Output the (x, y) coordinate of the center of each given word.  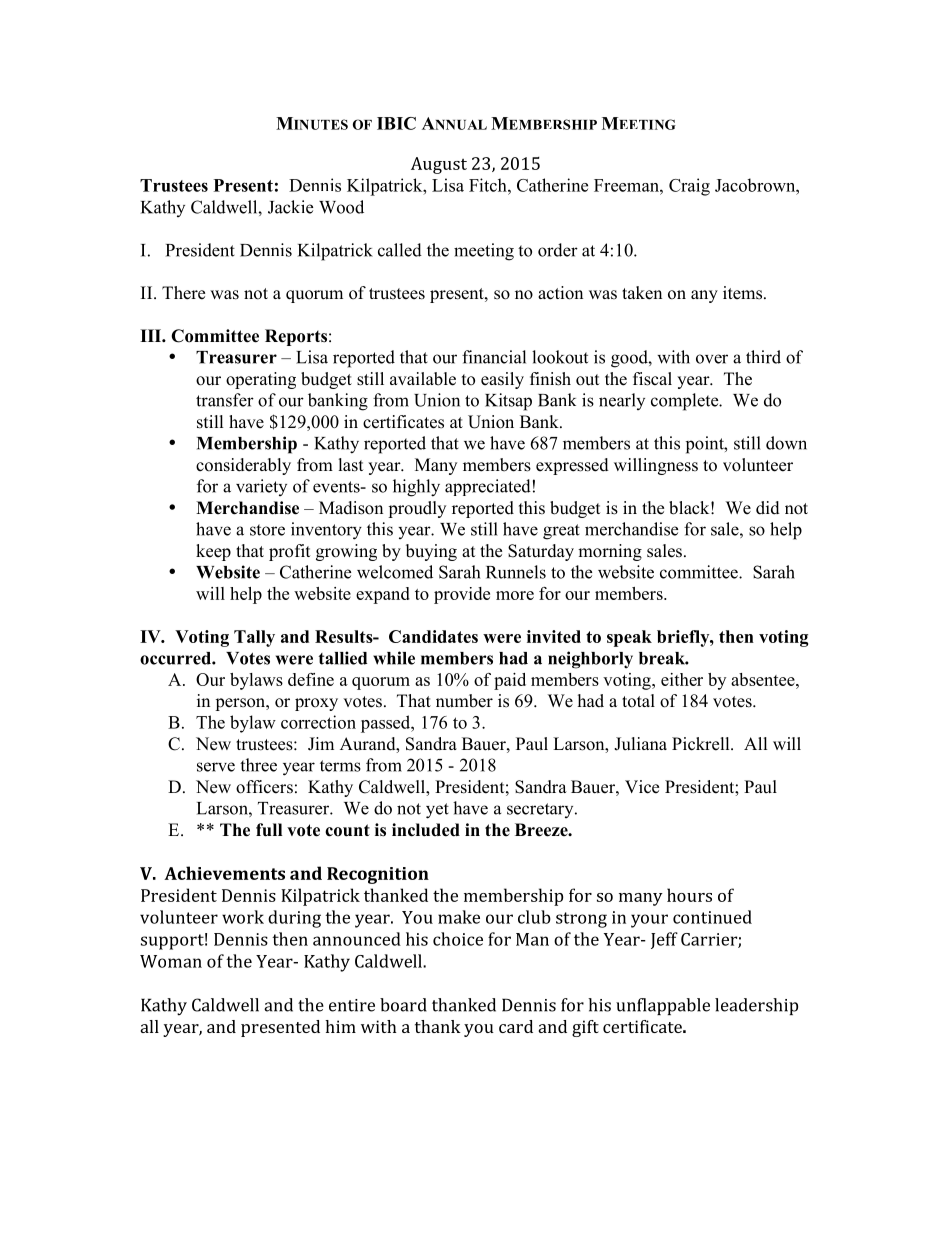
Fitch (489, 185)
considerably (243, 466)
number (464, 701)
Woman (171, 961)
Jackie (290, 207)
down (786, 443)
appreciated (488, 487)
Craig (689, 187)
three (258, 765)
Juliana (640, 744)
